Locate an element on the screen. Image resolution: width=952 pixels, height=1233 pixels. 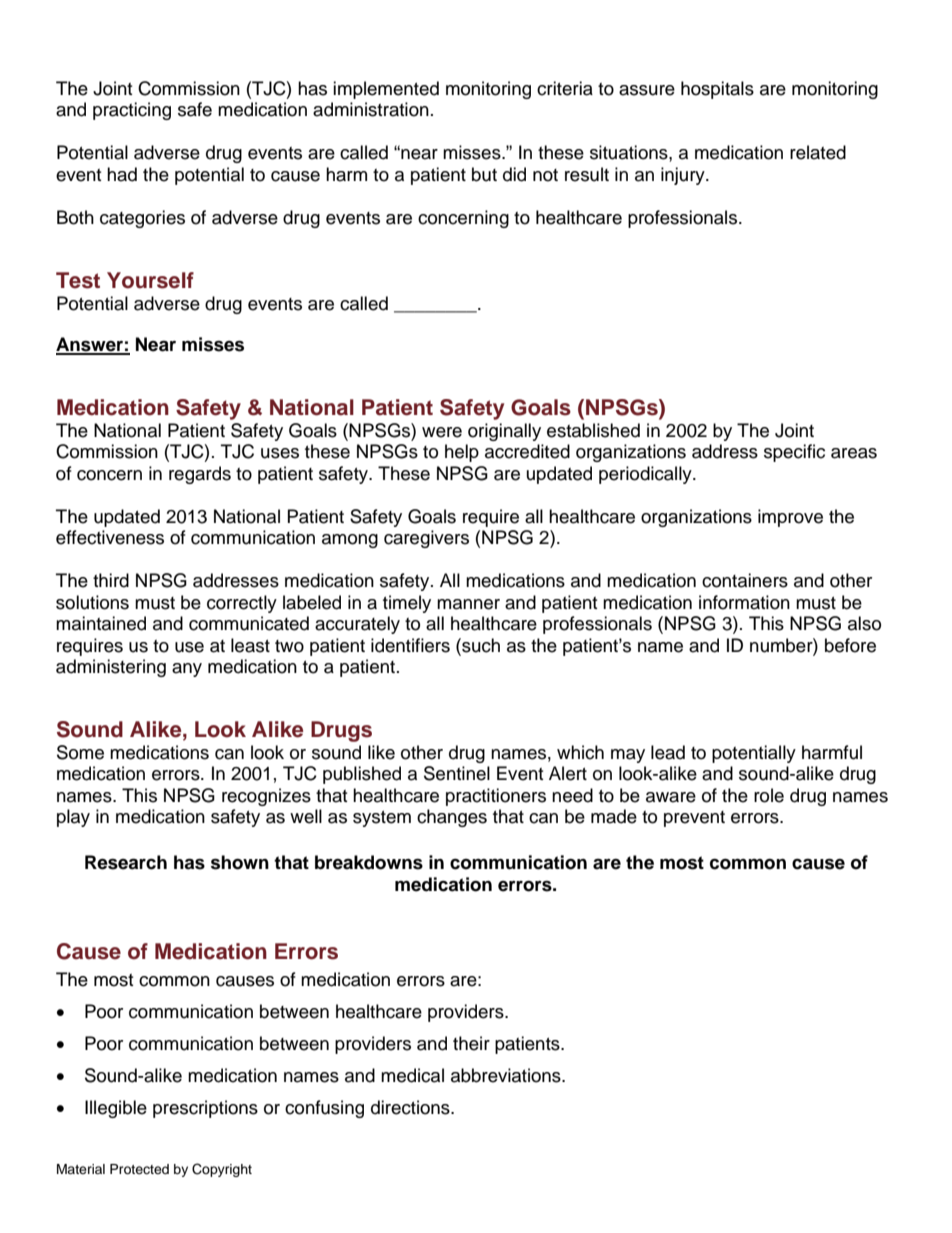
specific is located at coordinates (794, 453).
